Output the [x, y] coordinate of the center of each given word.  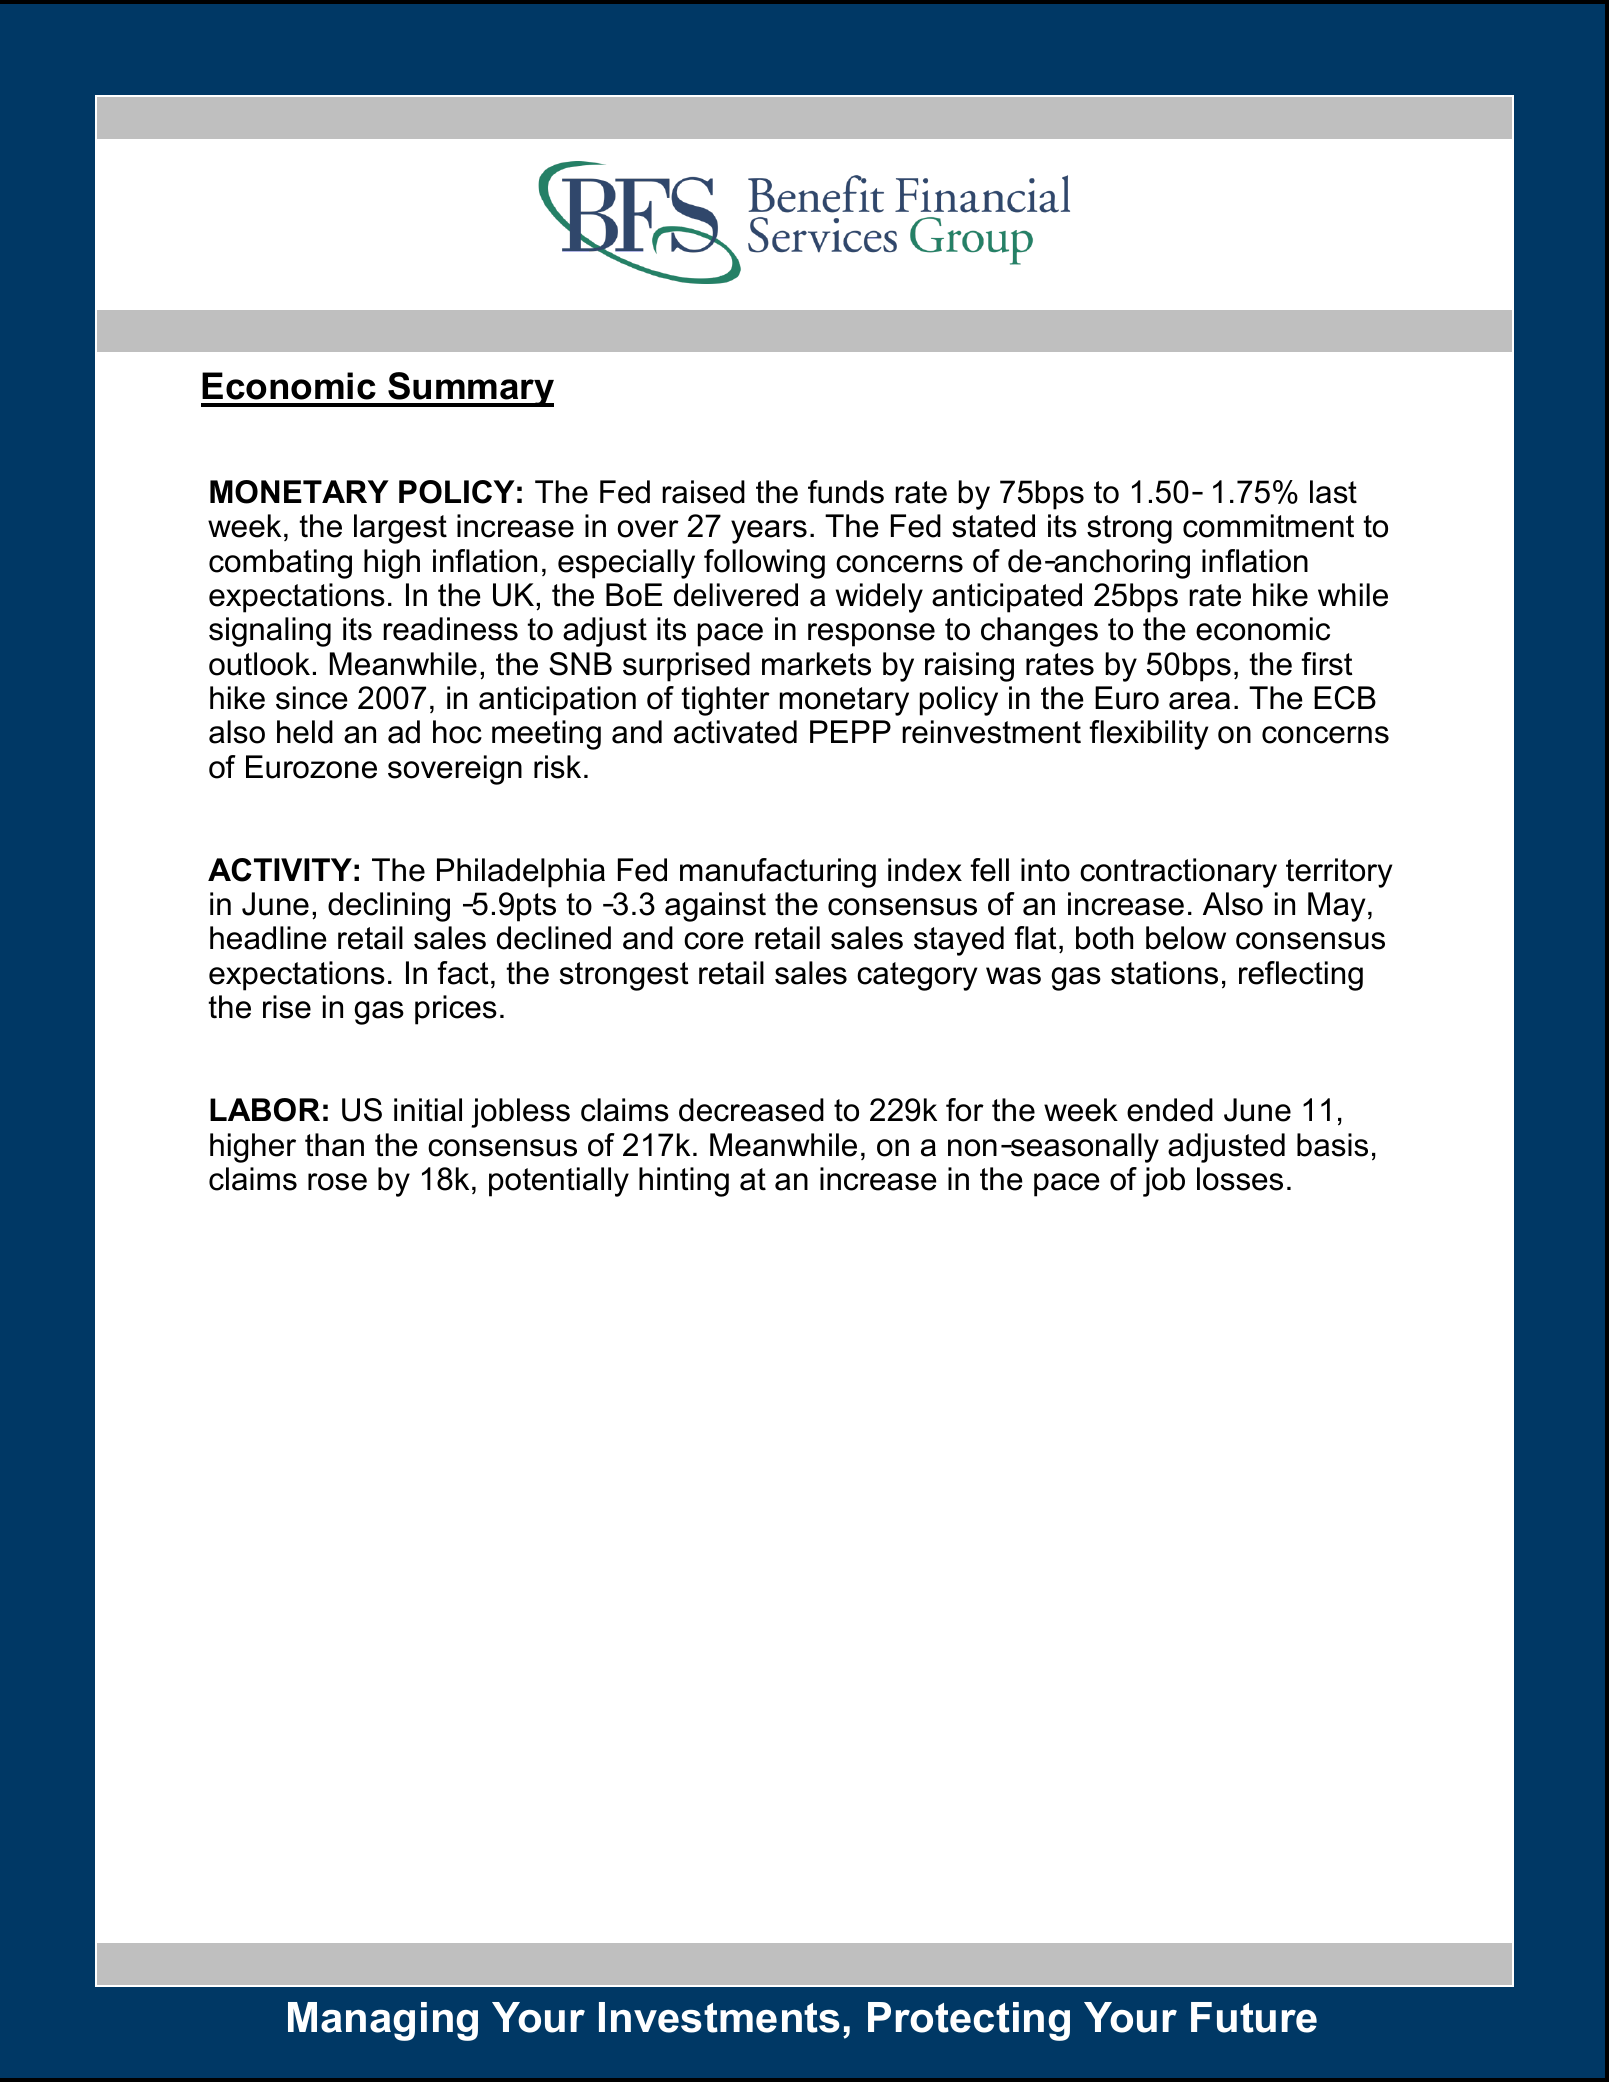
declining [389, 907]
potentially [559, 1182]
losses [1240, 1179]
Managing [383, 2021]
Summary [470, 389]
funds [846, 492]
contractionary [1178, 873]
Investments [719, 2017]
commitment [1268, 526]
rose [337, 1182]
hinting [684, 1182]
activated [735, 732]
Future [1254, 2017]
